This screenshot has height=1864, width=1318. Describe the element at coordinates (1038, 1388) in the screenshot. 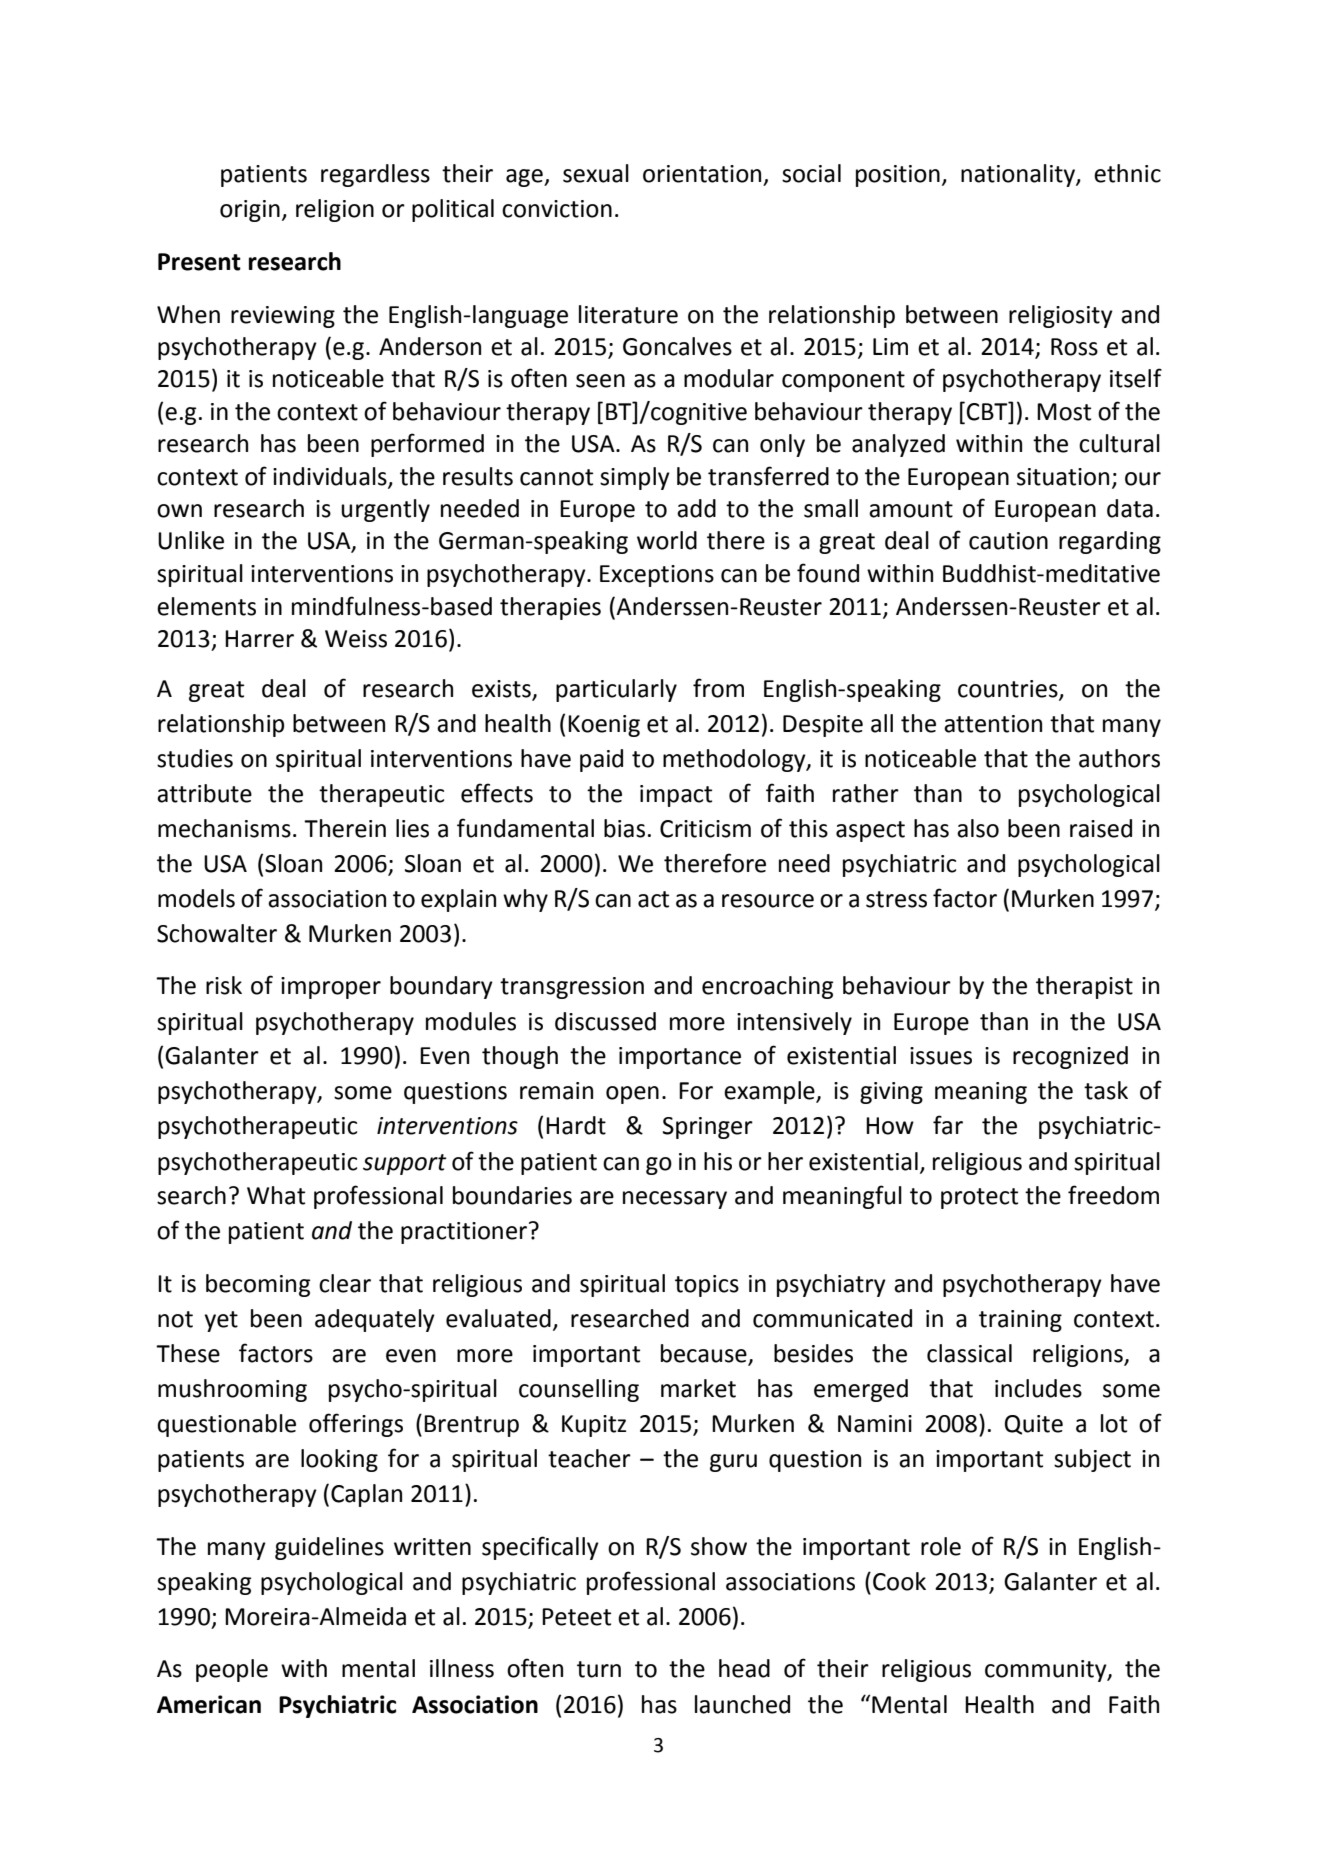

I see `includes` at that location.
